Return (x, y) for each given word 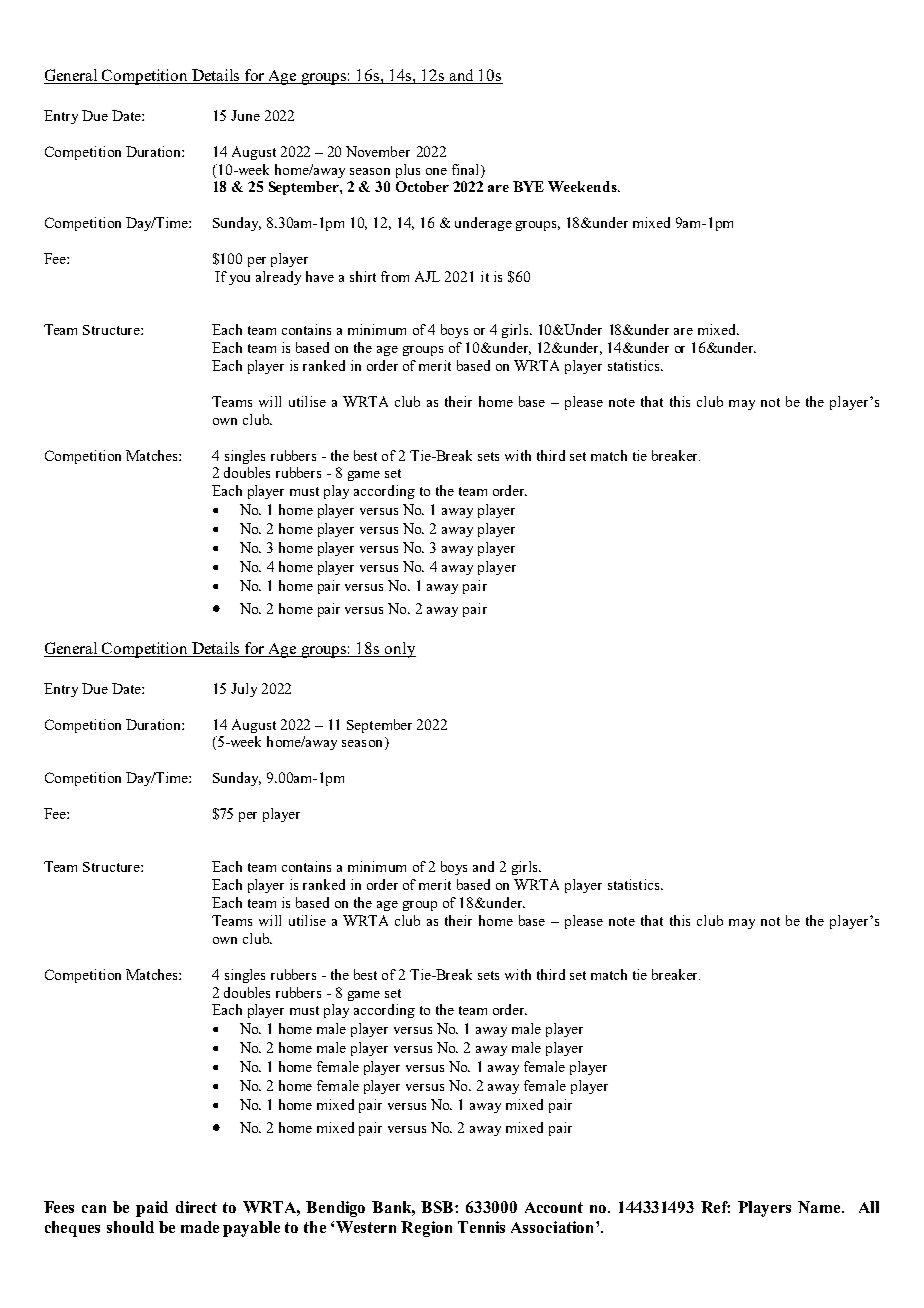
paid (152, 1209)
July (244, 690)
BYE (528, 186)
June (245, 115)
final (467, 169)
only (399, 650)
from (395, 276)
